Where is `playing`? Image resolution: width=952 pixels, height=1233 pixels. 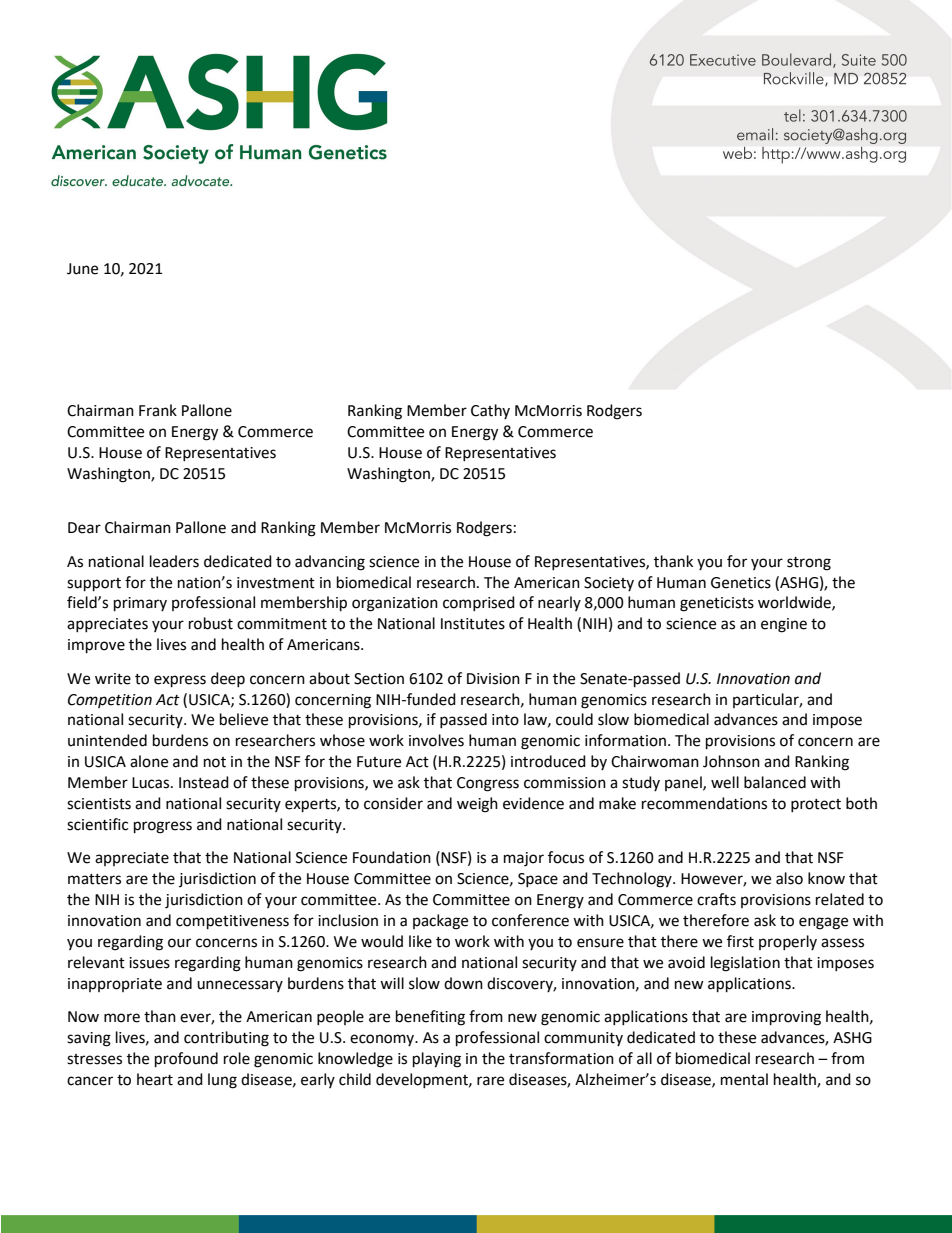
playing is located at coordinates (437, 1060).
